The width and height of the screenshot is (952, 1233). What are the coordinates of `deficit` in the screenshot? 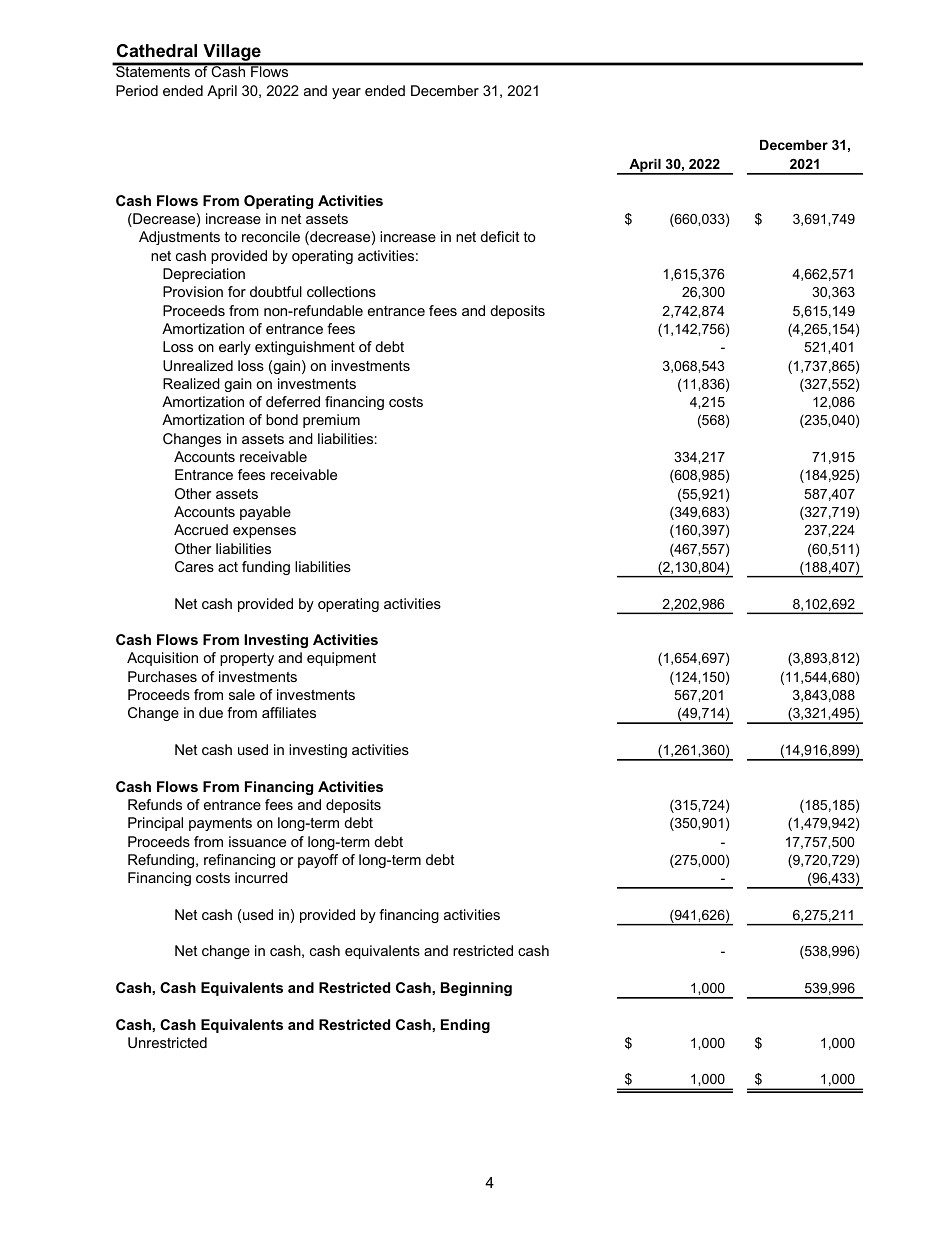 It's located at (500, 236).
